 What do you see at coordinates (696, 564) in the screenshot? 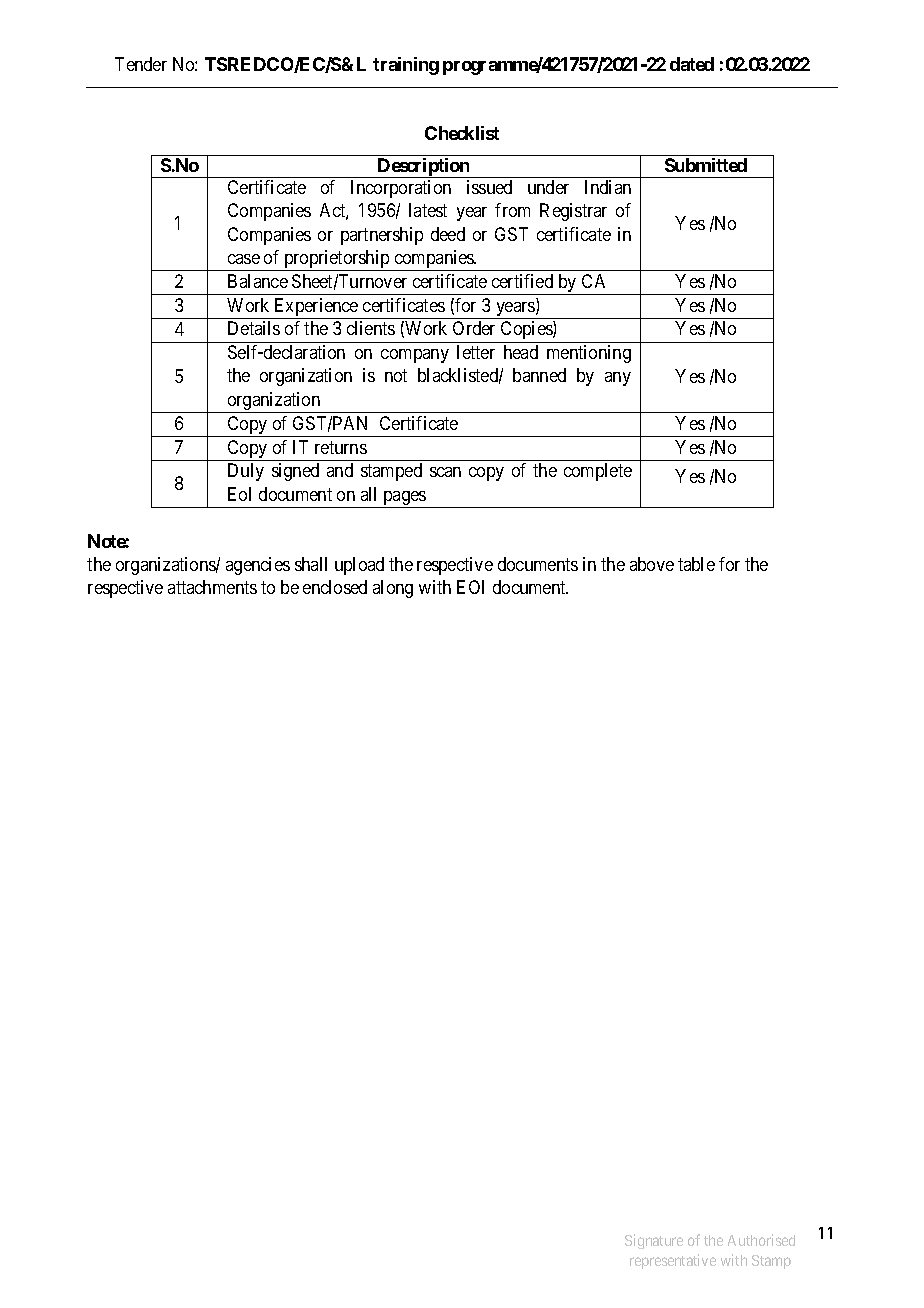
I see `table` at bounding box center [696, 564].
